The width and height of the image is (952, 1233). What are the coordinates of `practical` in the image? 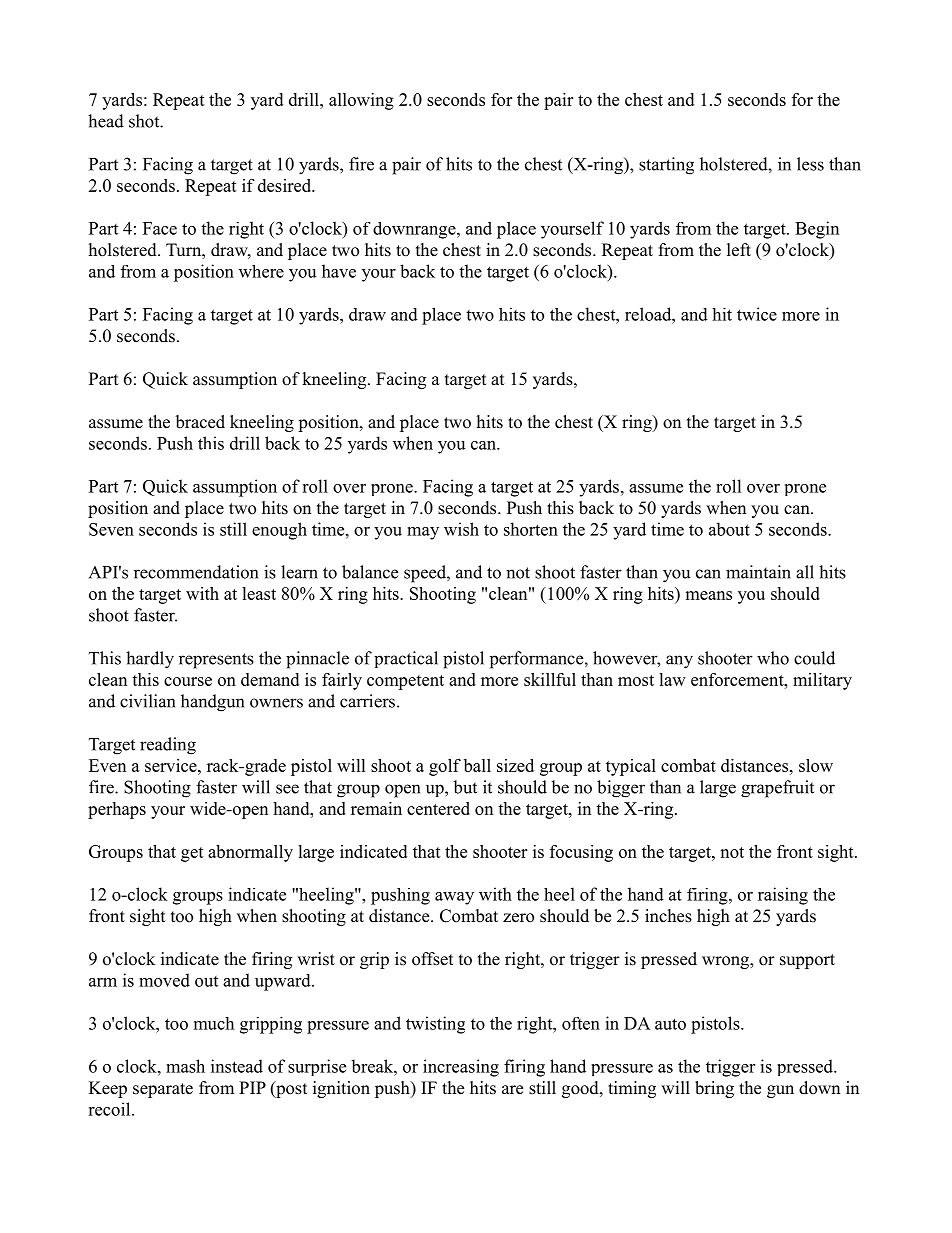 It's located at (406, 659).
